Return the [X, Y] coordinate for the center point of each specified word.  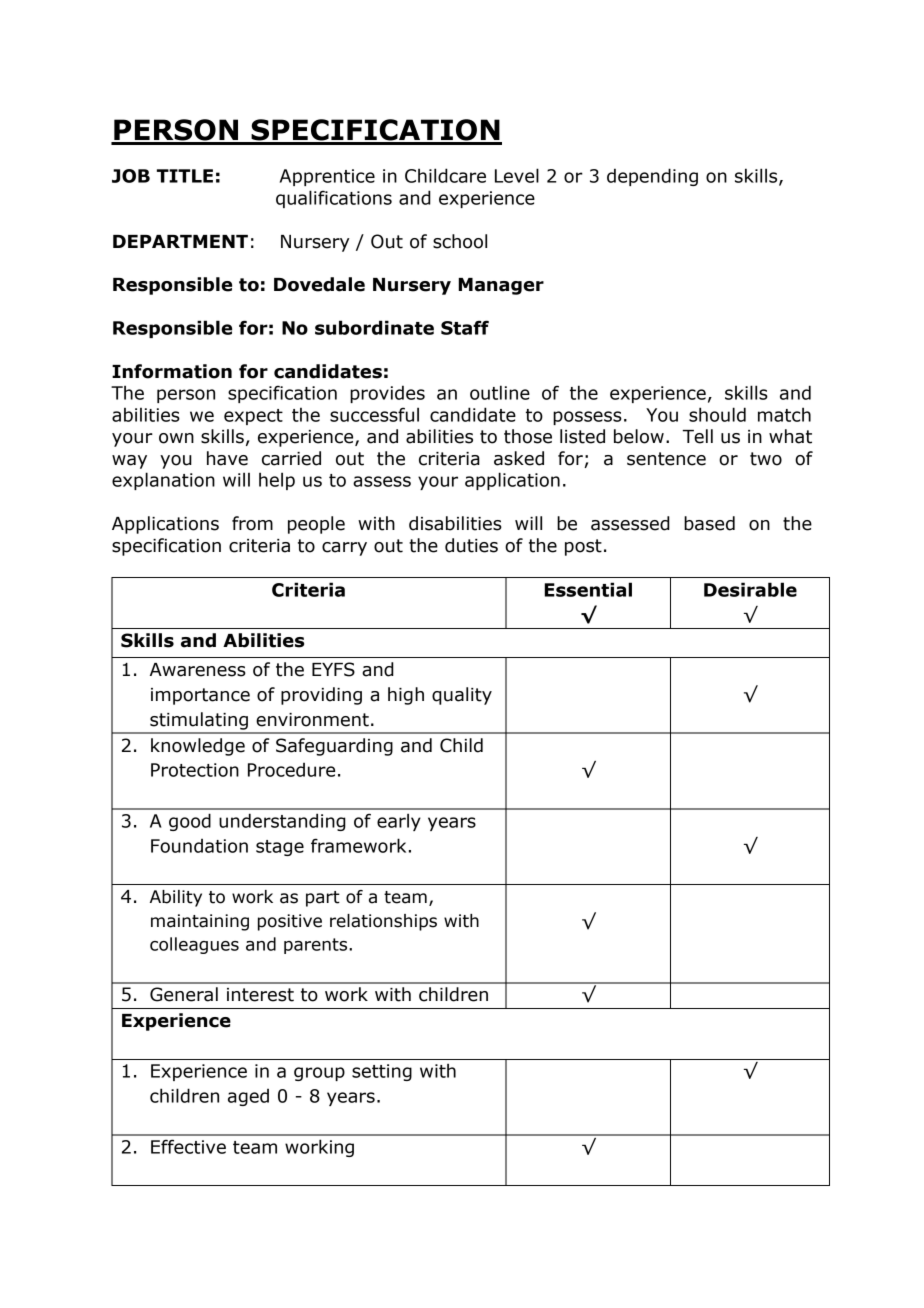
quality [462, 696]
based [709, 523]
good [190, 822]
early [399, 822]
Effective [188, 1146]
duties [471, 545]
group [319, 1074]
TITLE [185, 176]
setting [382, 1072]
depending [652, 177]
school [460, 241]
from [252, 523]
